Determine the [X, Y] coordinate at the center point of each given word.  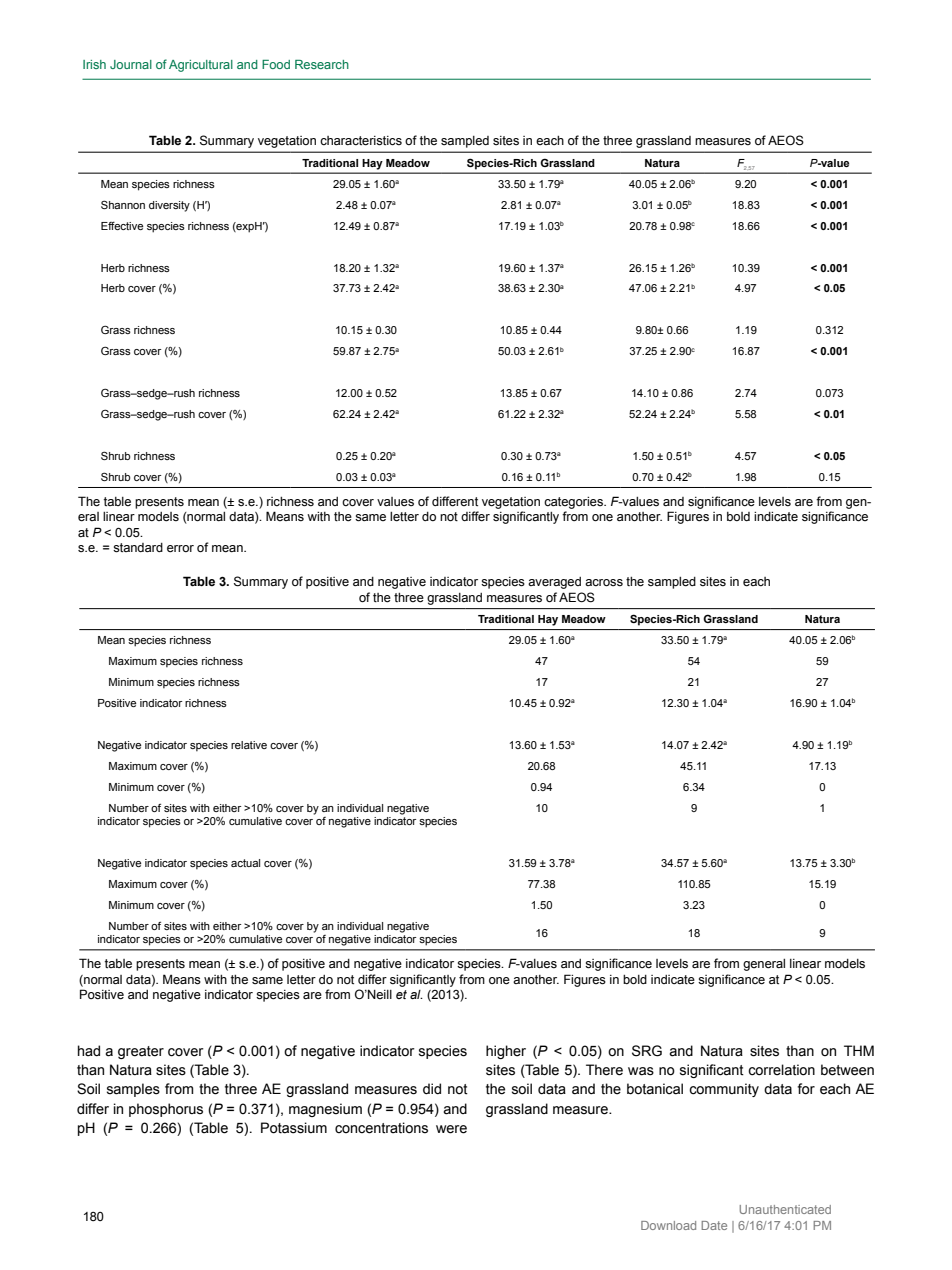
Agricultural [201, 66]
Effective [122, 225]
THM [859, 1050]
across [604, 582]
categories [574, 503]
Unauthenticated [785, 1209]
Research [322, 64]
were [451, 1129]
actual [245, 863]
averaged [554, 583]
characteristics [361, 141]
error [180, 549]
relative [249, 745]
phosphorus [166, 1110]
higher [506, 1052]
